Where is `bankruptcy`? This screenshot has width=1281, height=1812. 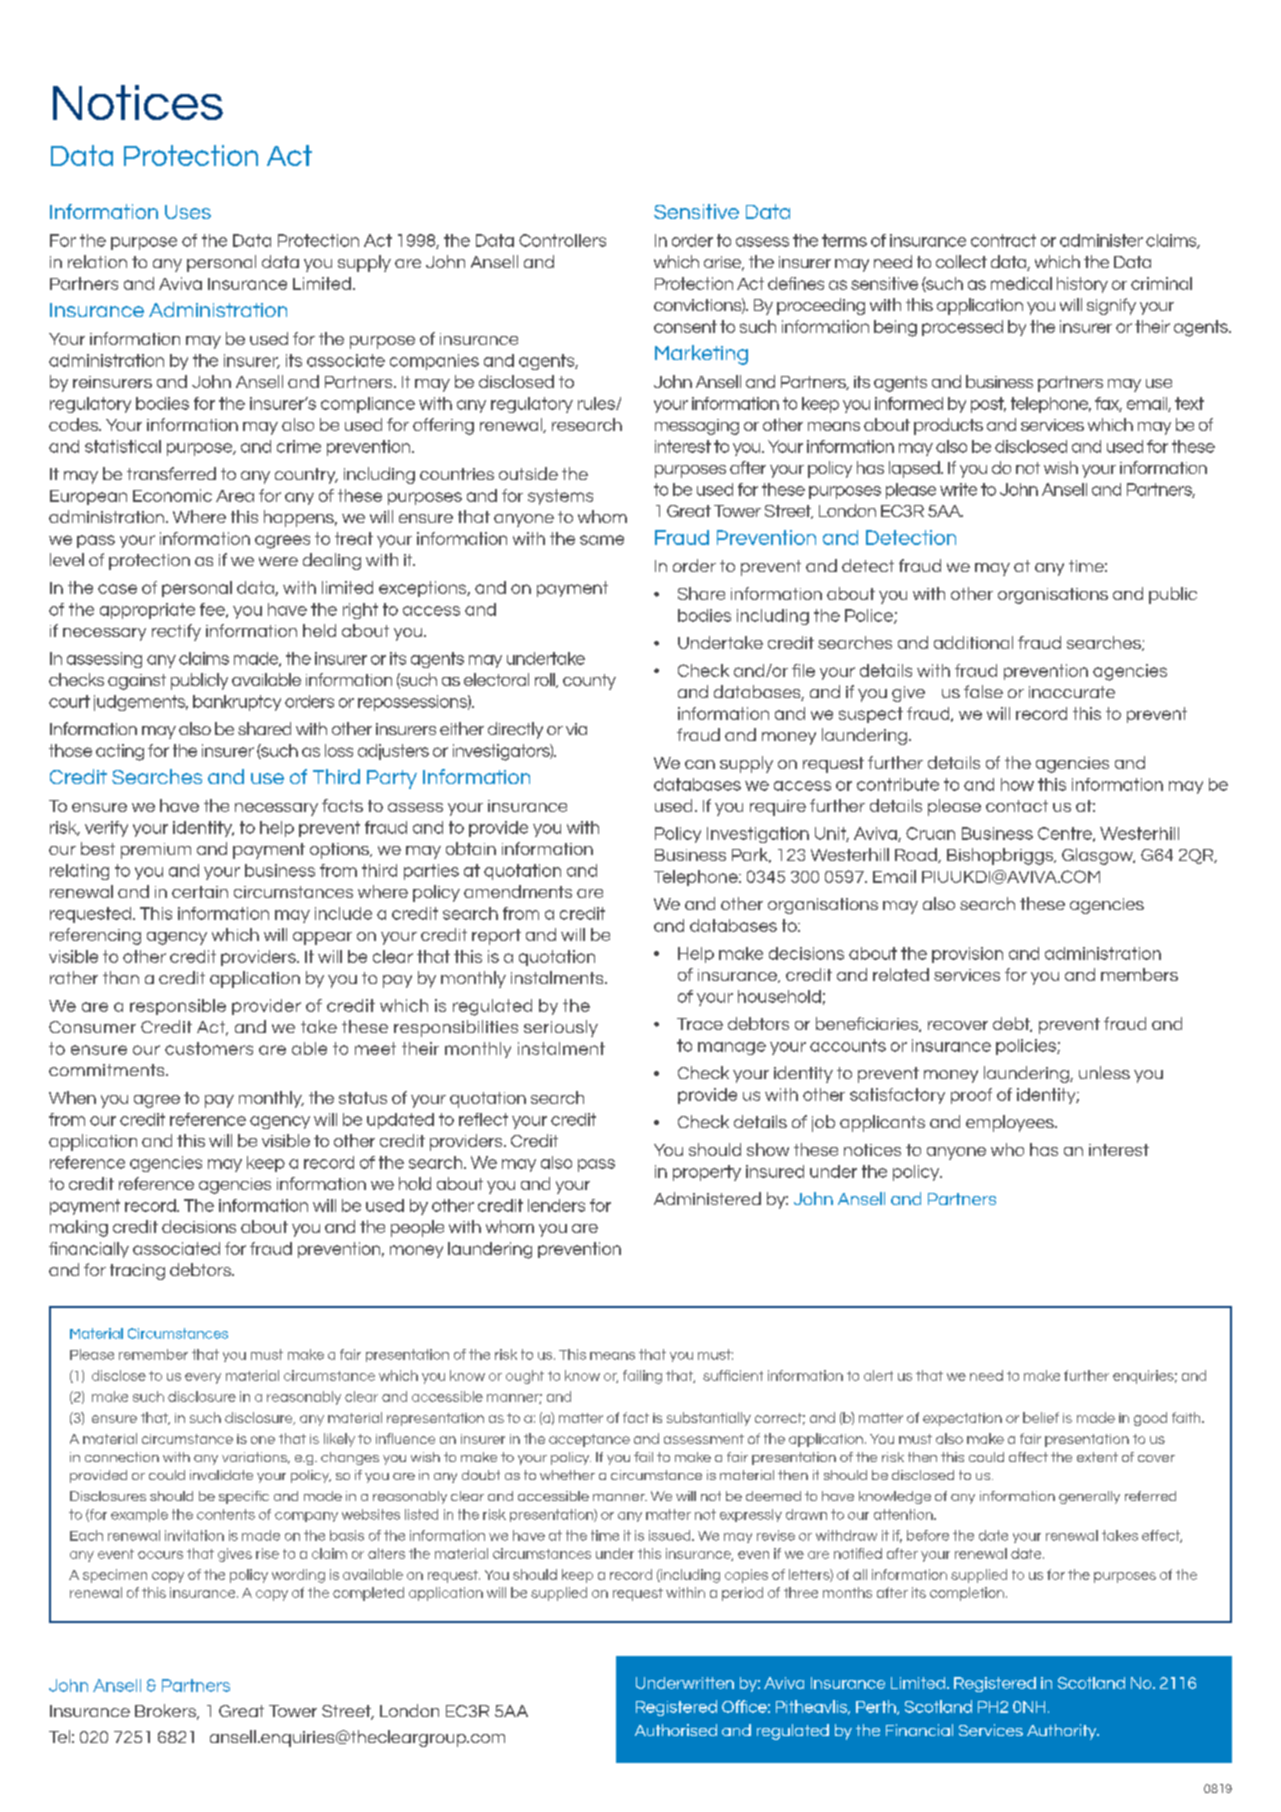
bankruptcy is located at coordinates (237, 703).
